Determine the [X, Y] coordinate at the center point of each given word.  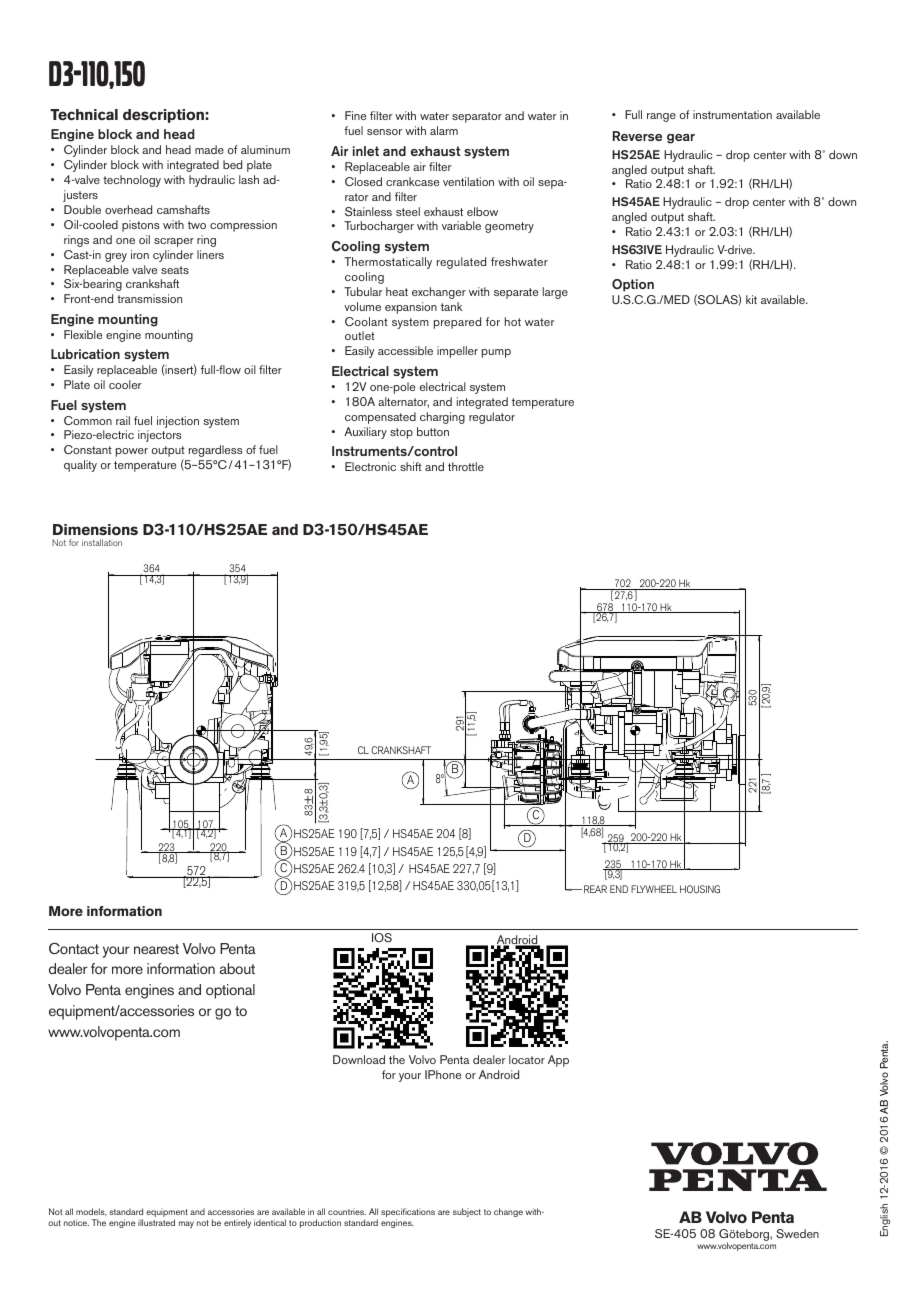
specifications [408, 1214]
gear [681, 139]
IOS [382, 937]
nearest [156, 949]
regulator [492, 418]
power [132, 452]
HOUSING [700, 889]
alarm [444, 130]
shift [411, 466]
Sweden [797, 1233]
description [163, 116]
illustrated [156, 1222]
